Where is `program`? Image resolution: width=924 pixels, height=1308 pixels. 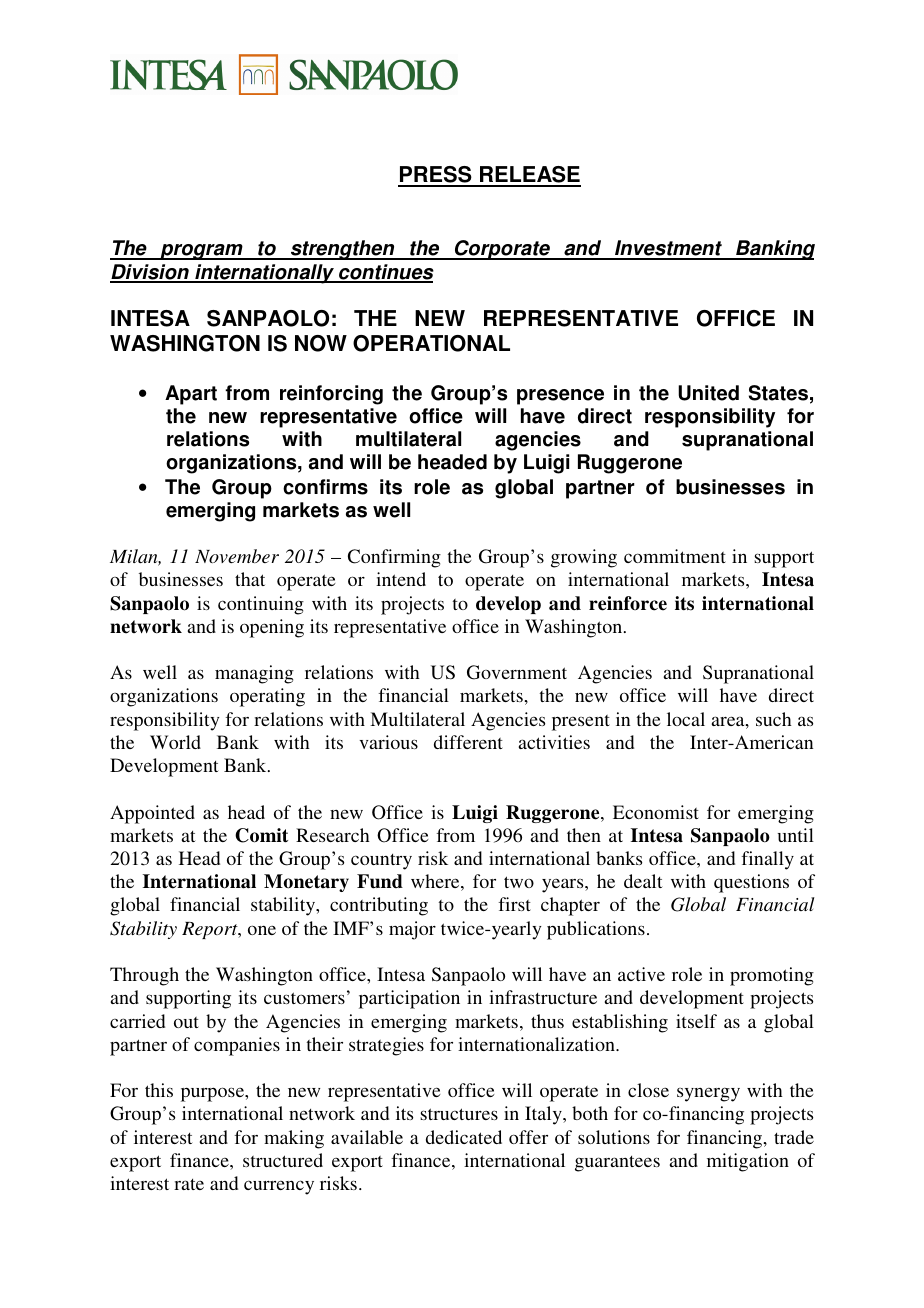 program is located at coordinates (201, 252).
